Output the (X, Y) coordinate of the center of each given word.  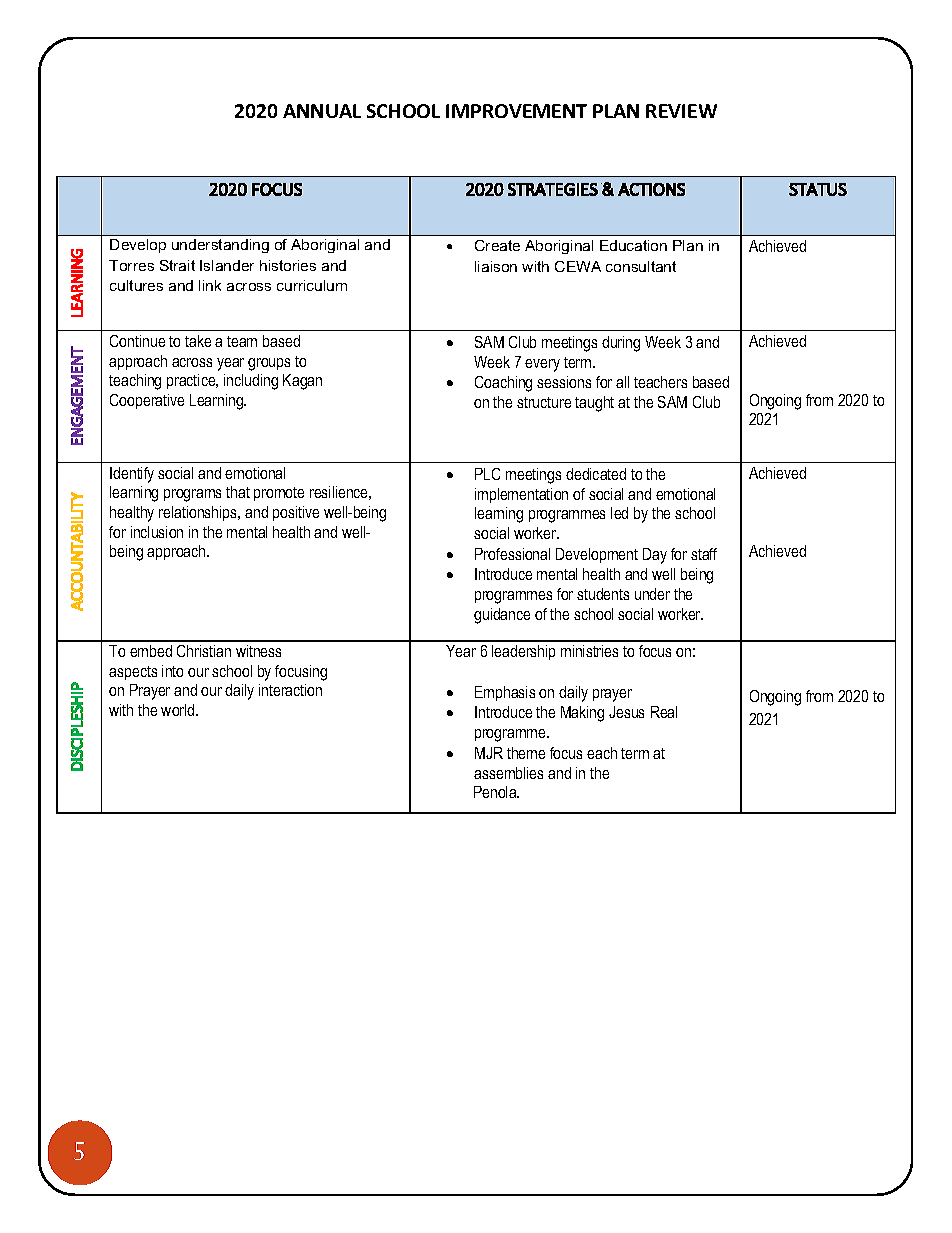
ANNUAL (322, 111)
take (198, 341)
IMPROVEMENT (516, 111)
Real (664, 712)
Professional (512, 554)
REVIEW (681, 111)
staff (704, 554)
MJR (489, 753)
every (542, 365)
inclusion (157, 532)
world (179, 710)
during (621, 344)
